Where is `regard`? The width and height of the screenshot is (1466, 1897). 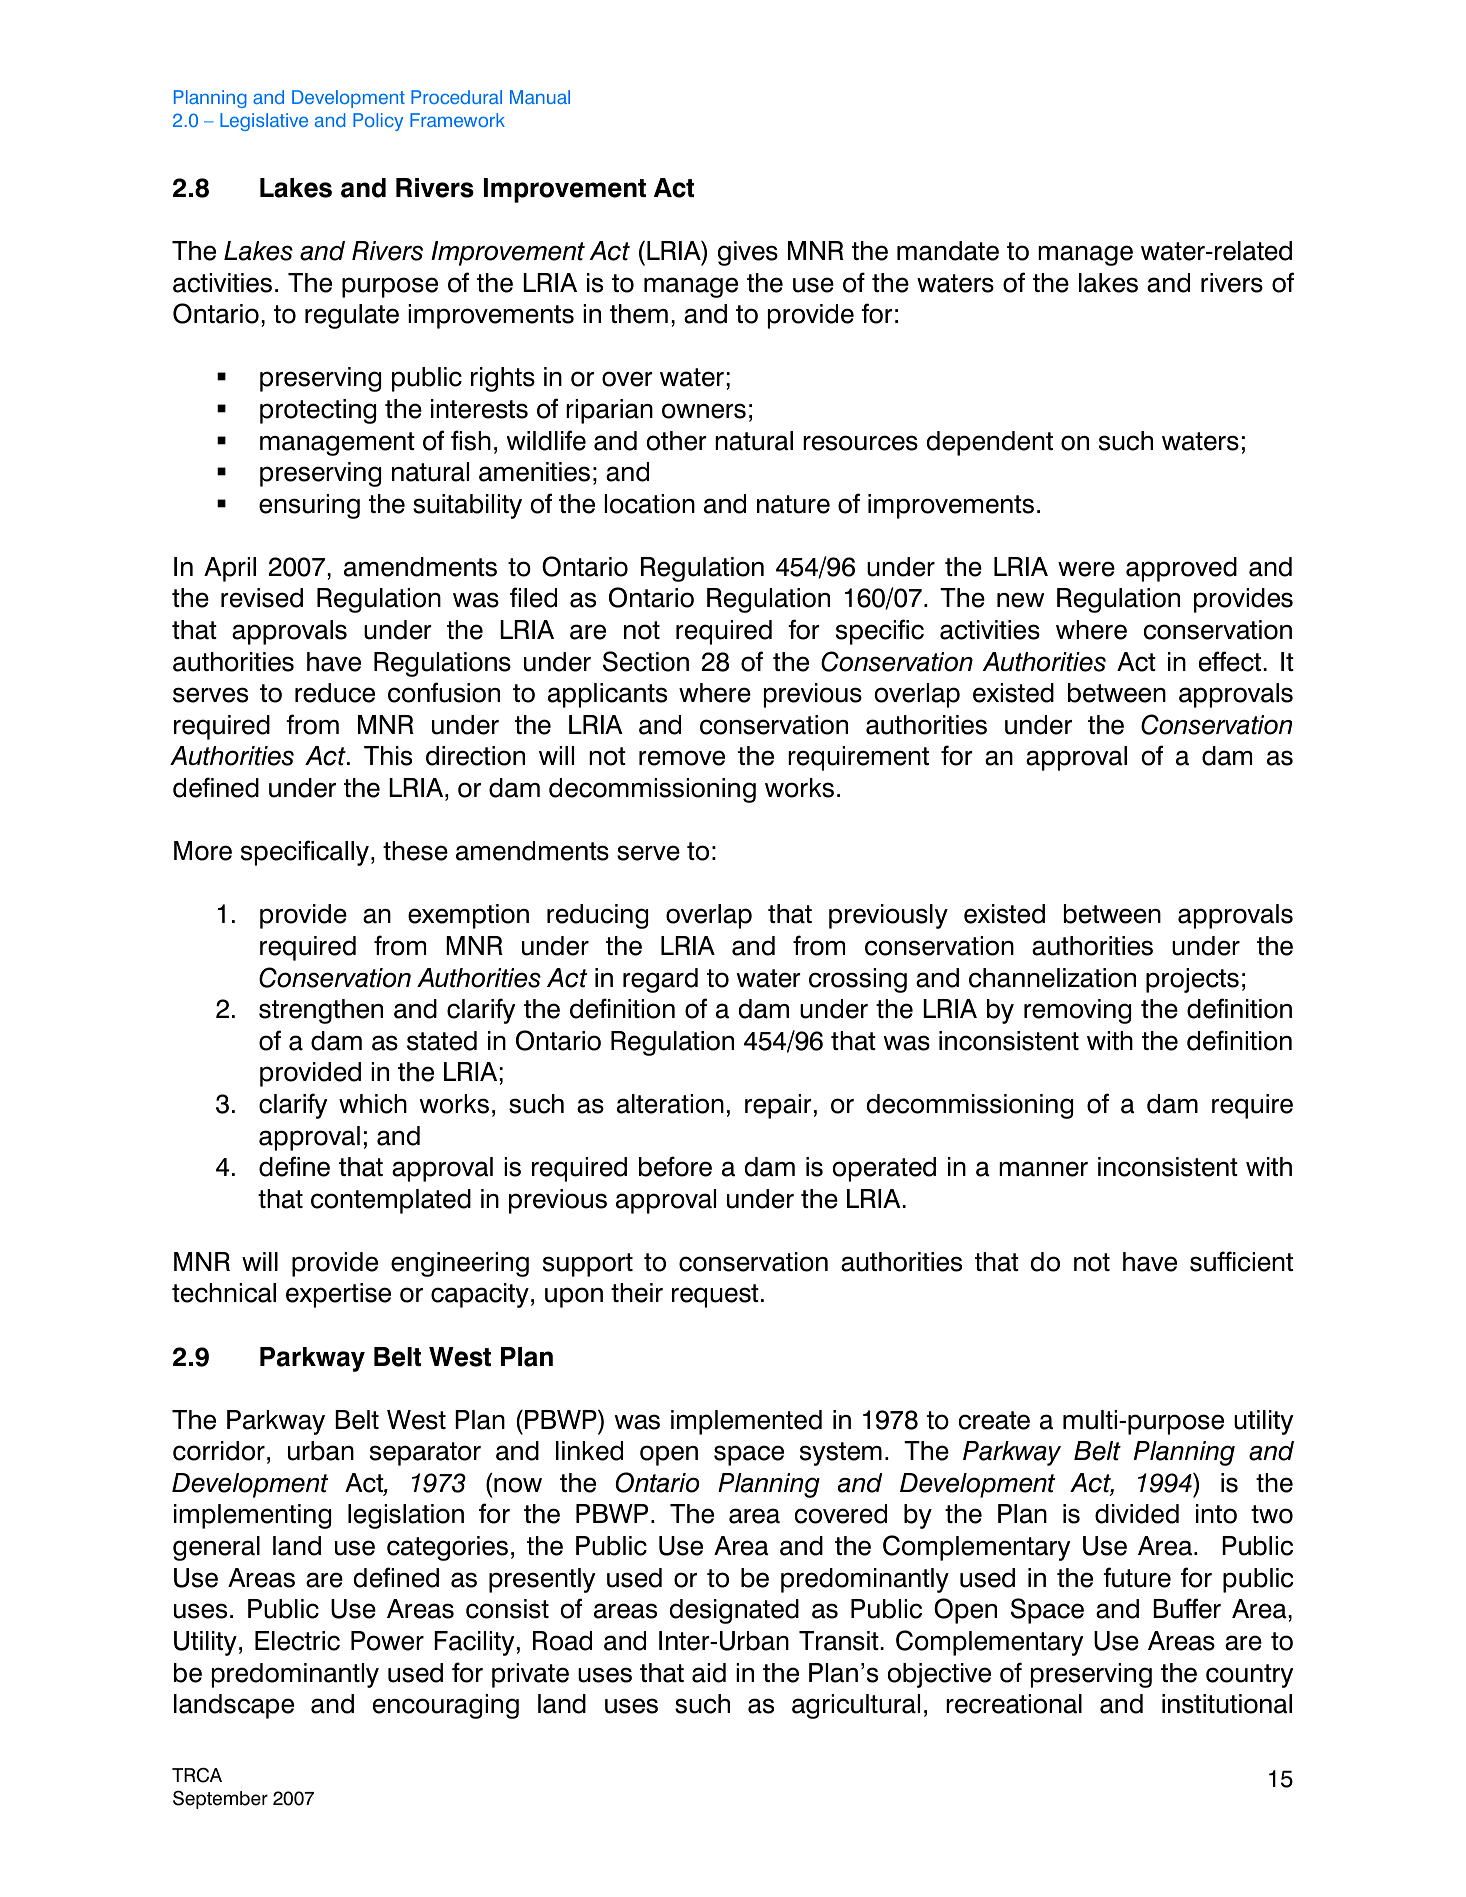 regard is located at coordinates (660, 980).
